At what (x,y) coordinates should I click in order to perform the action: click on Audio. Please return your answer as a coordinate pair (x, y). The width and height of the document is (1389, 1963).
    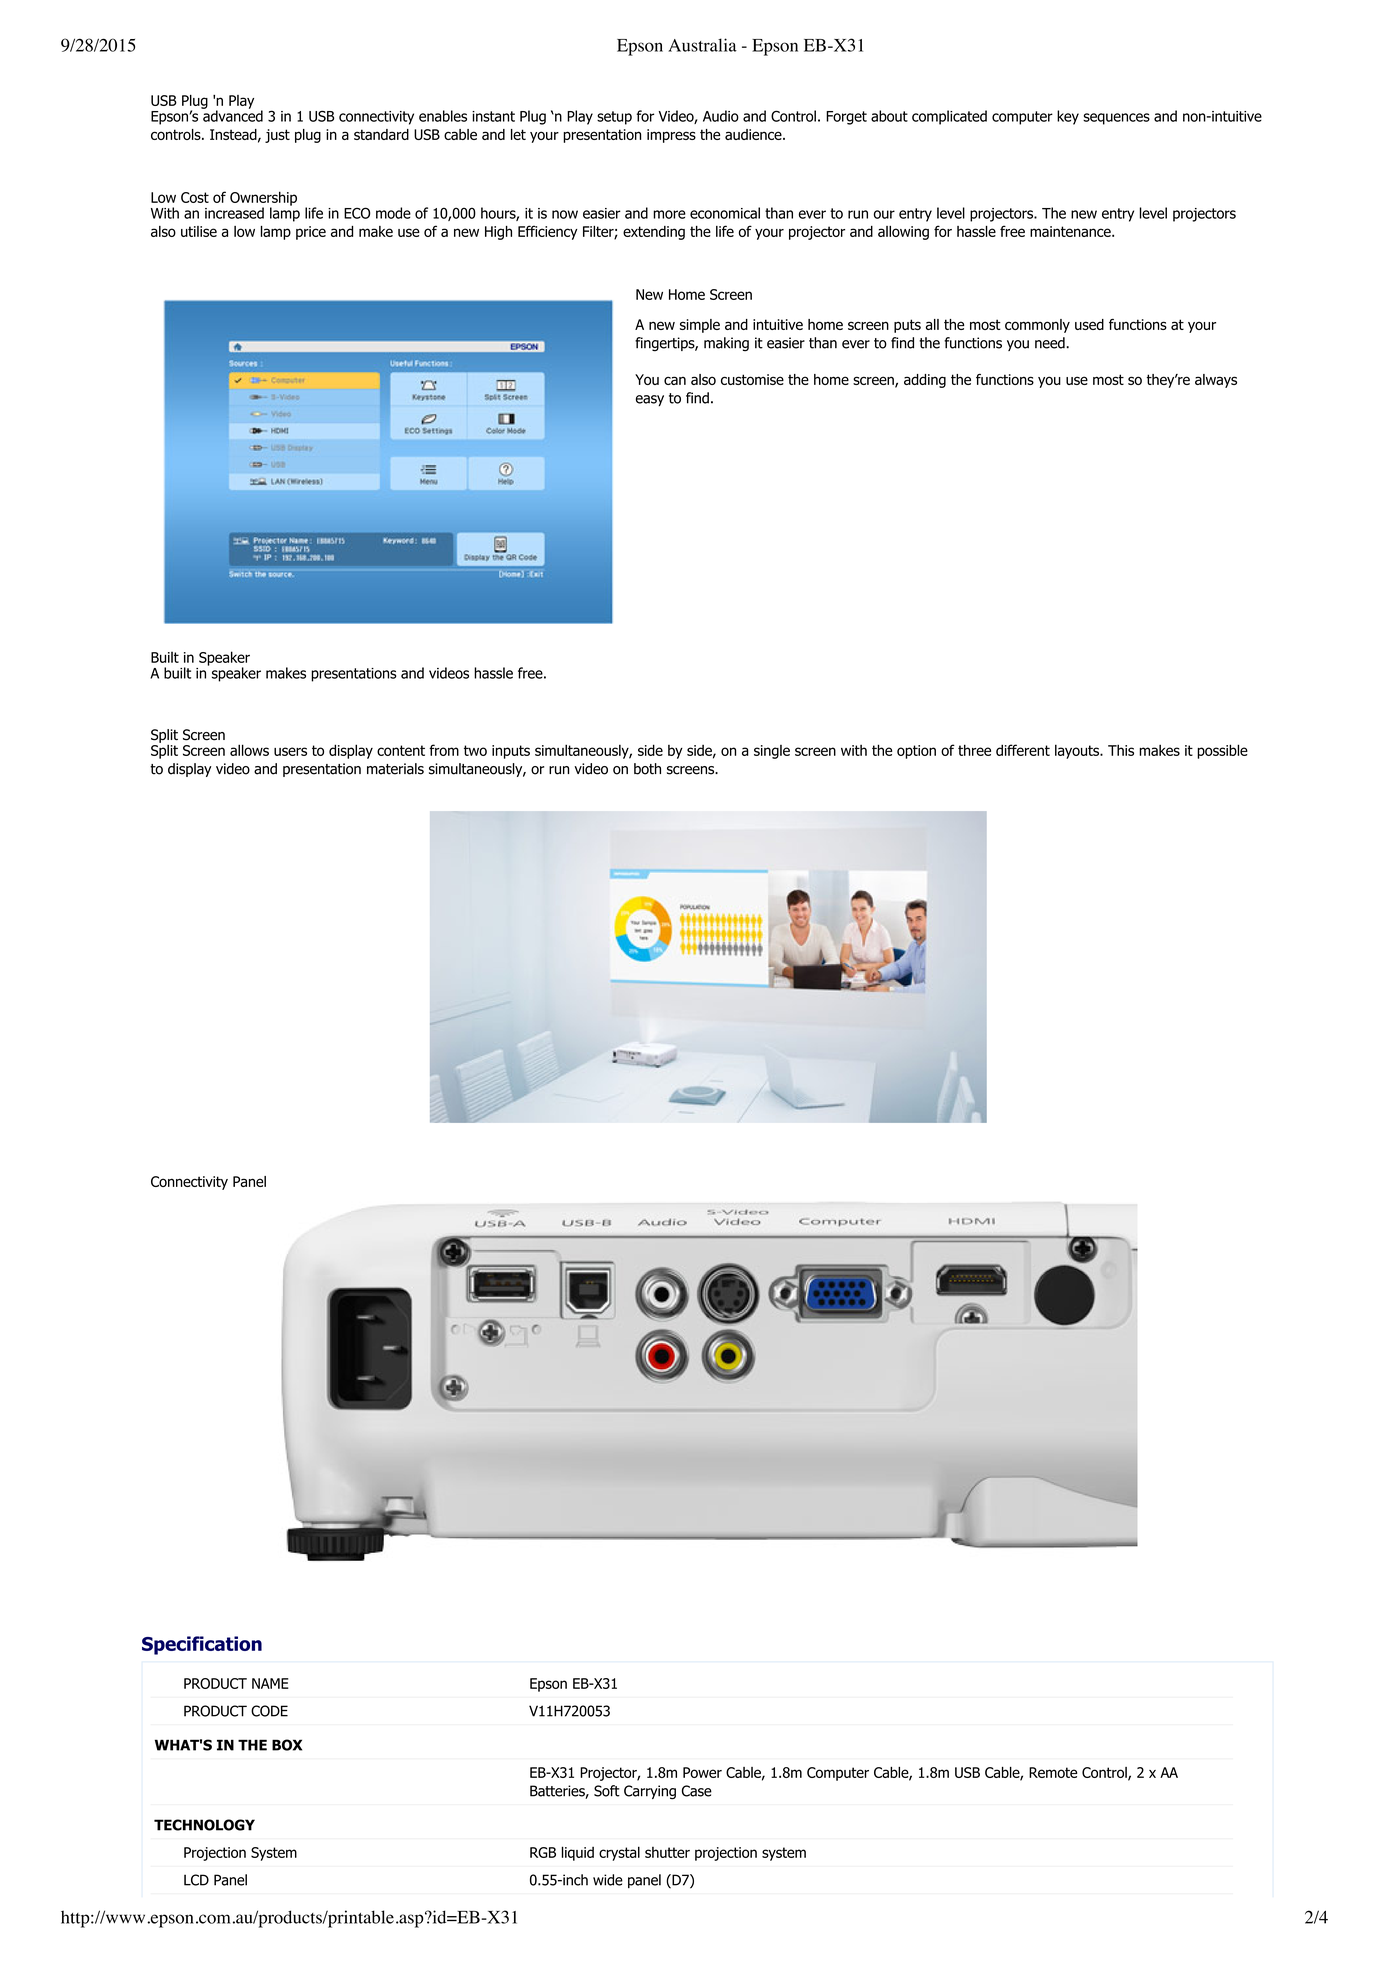
    Looking at the image, I should click on (721, 116).
